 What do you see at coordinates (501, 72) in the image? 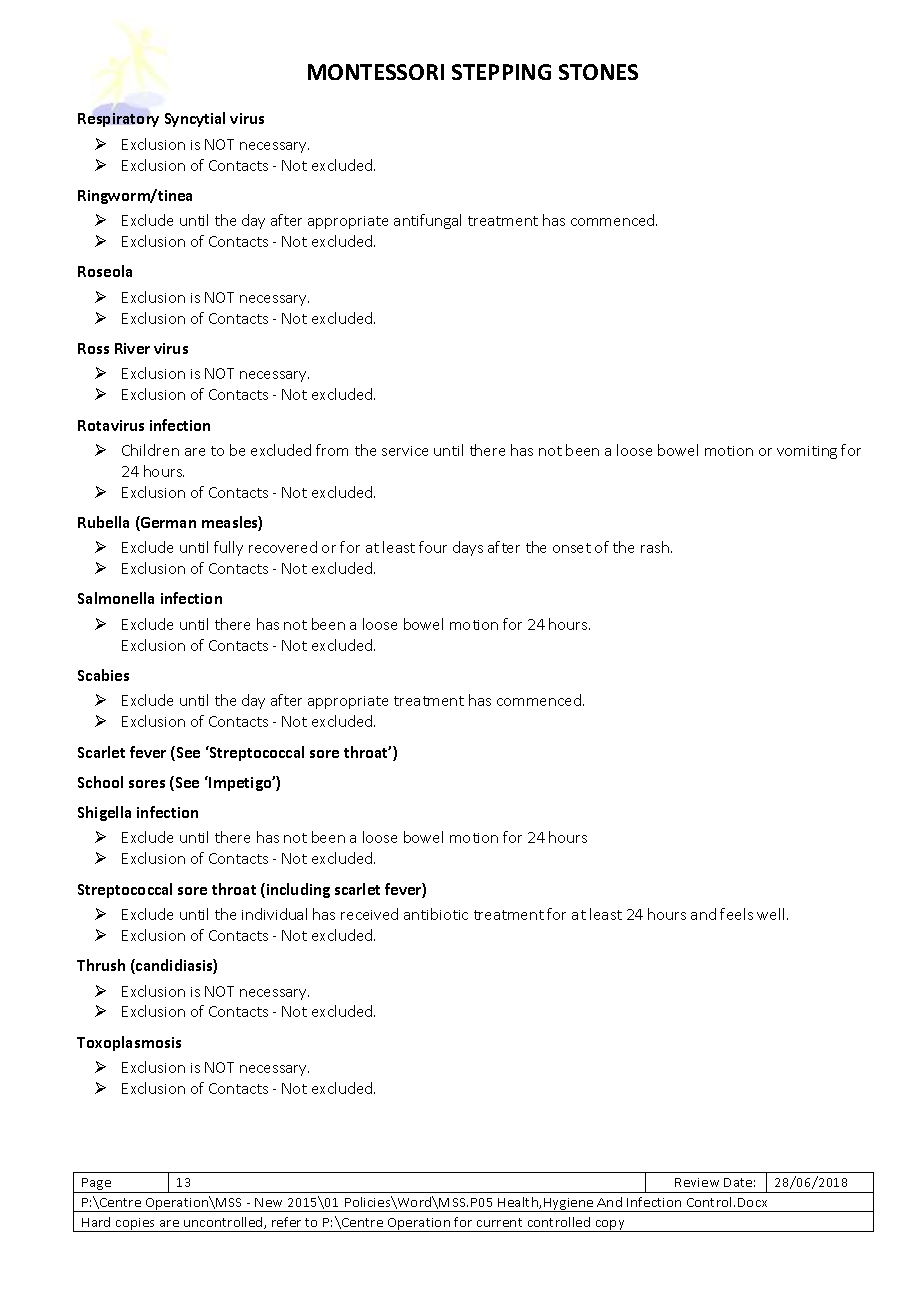
I see `STEPPING` at bounding box center [501, 72].
